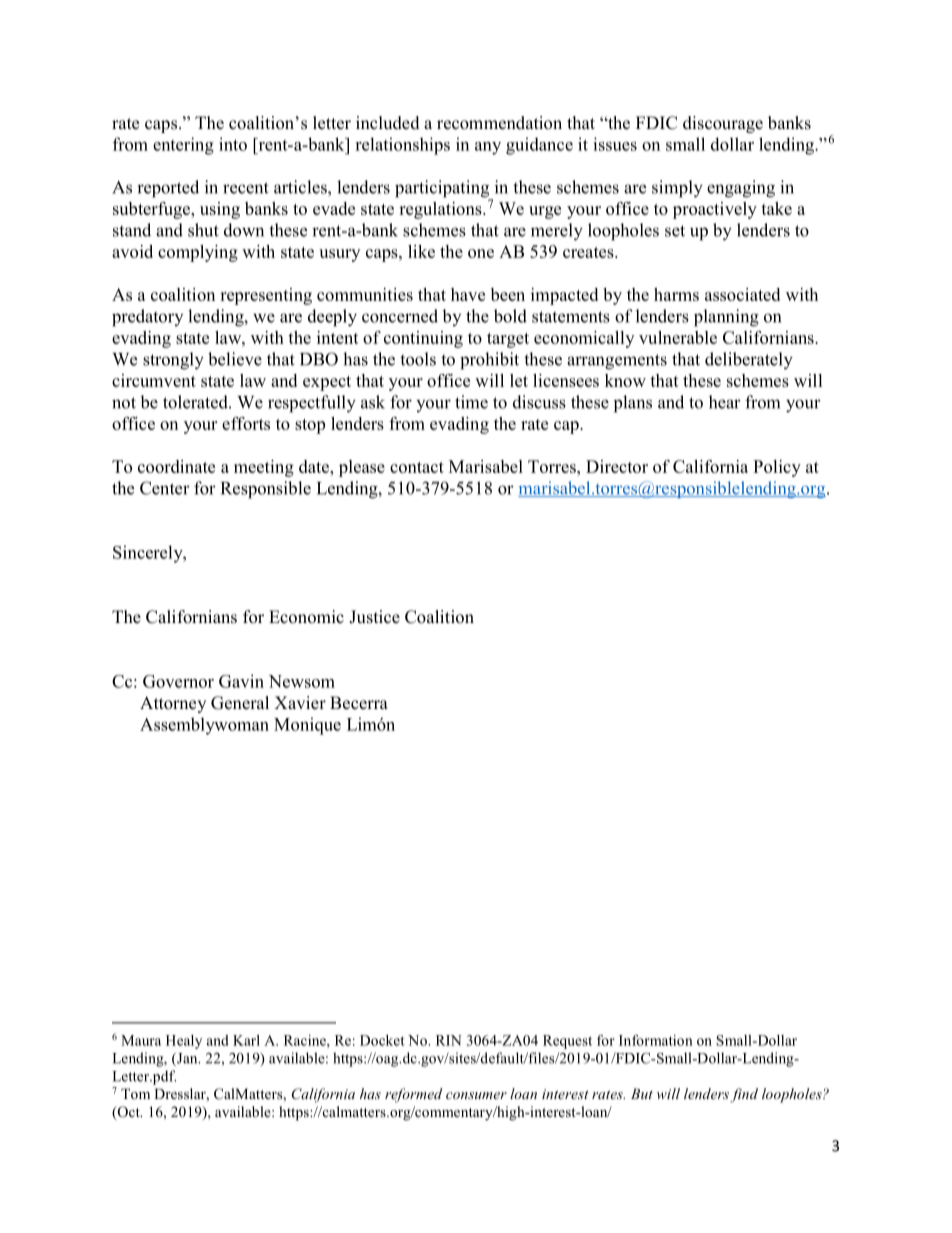 The width and height of the screenshot is (952, 1233). Describe the element at coordinates (476, 1095) in the screenshot. I see `consumer` at that location.
